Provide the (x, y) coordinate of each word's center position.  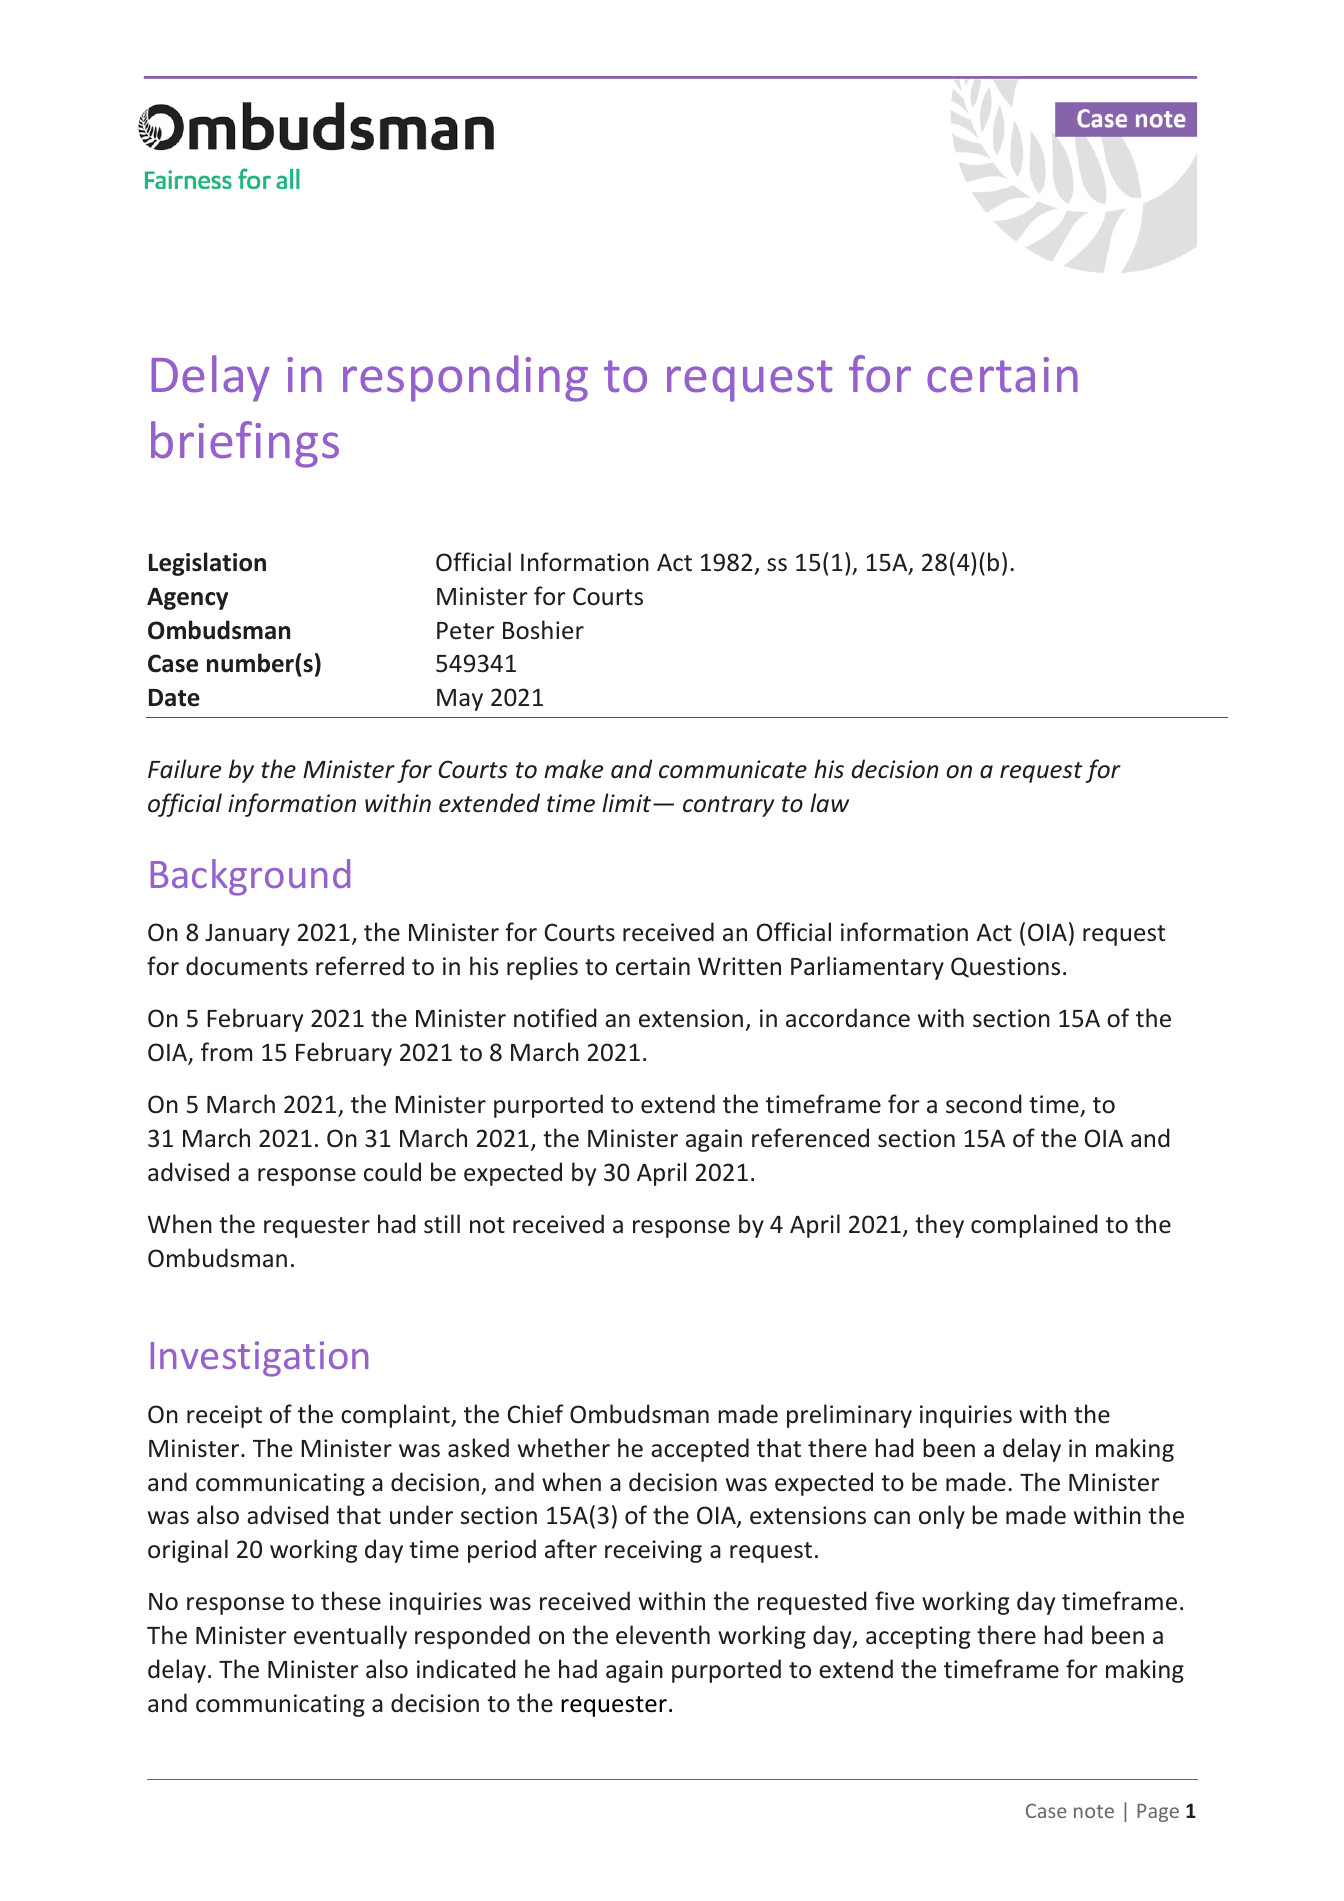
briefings (245, 444)
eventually (350, 1637)
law (829, 803)
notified (555, 1018)
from (226, 1052)
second (984, 1104)
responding (465, 378)
